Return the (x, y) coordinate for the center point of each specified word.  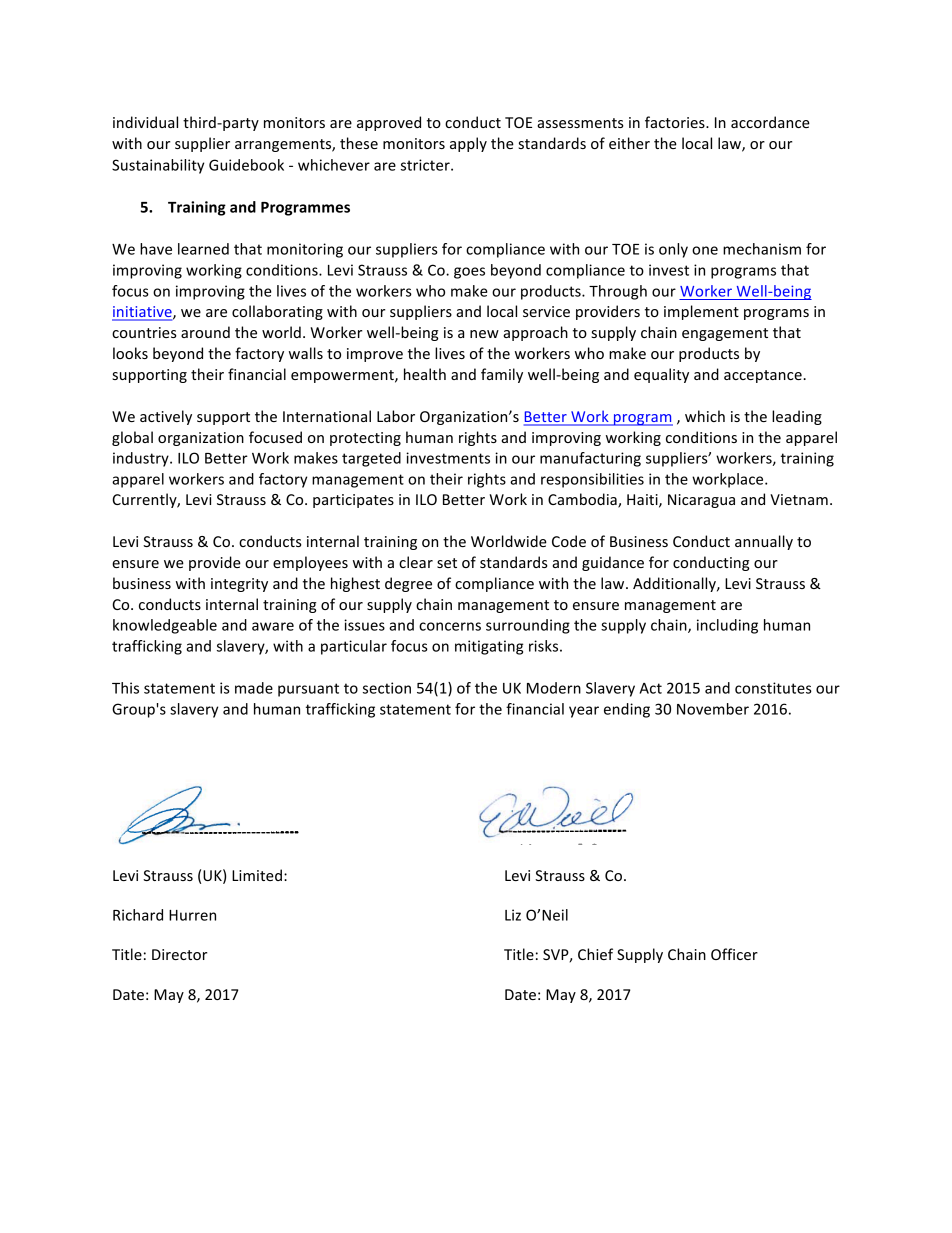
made (254, 688)
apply (468, 144)
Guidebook (246, 165)
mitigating (489, 647)
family (502, 375)
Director (179, 954)
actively (166, 417)
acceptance (764, 376)
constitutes (773, 688)
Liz (513, 915)
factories (676, 122)
